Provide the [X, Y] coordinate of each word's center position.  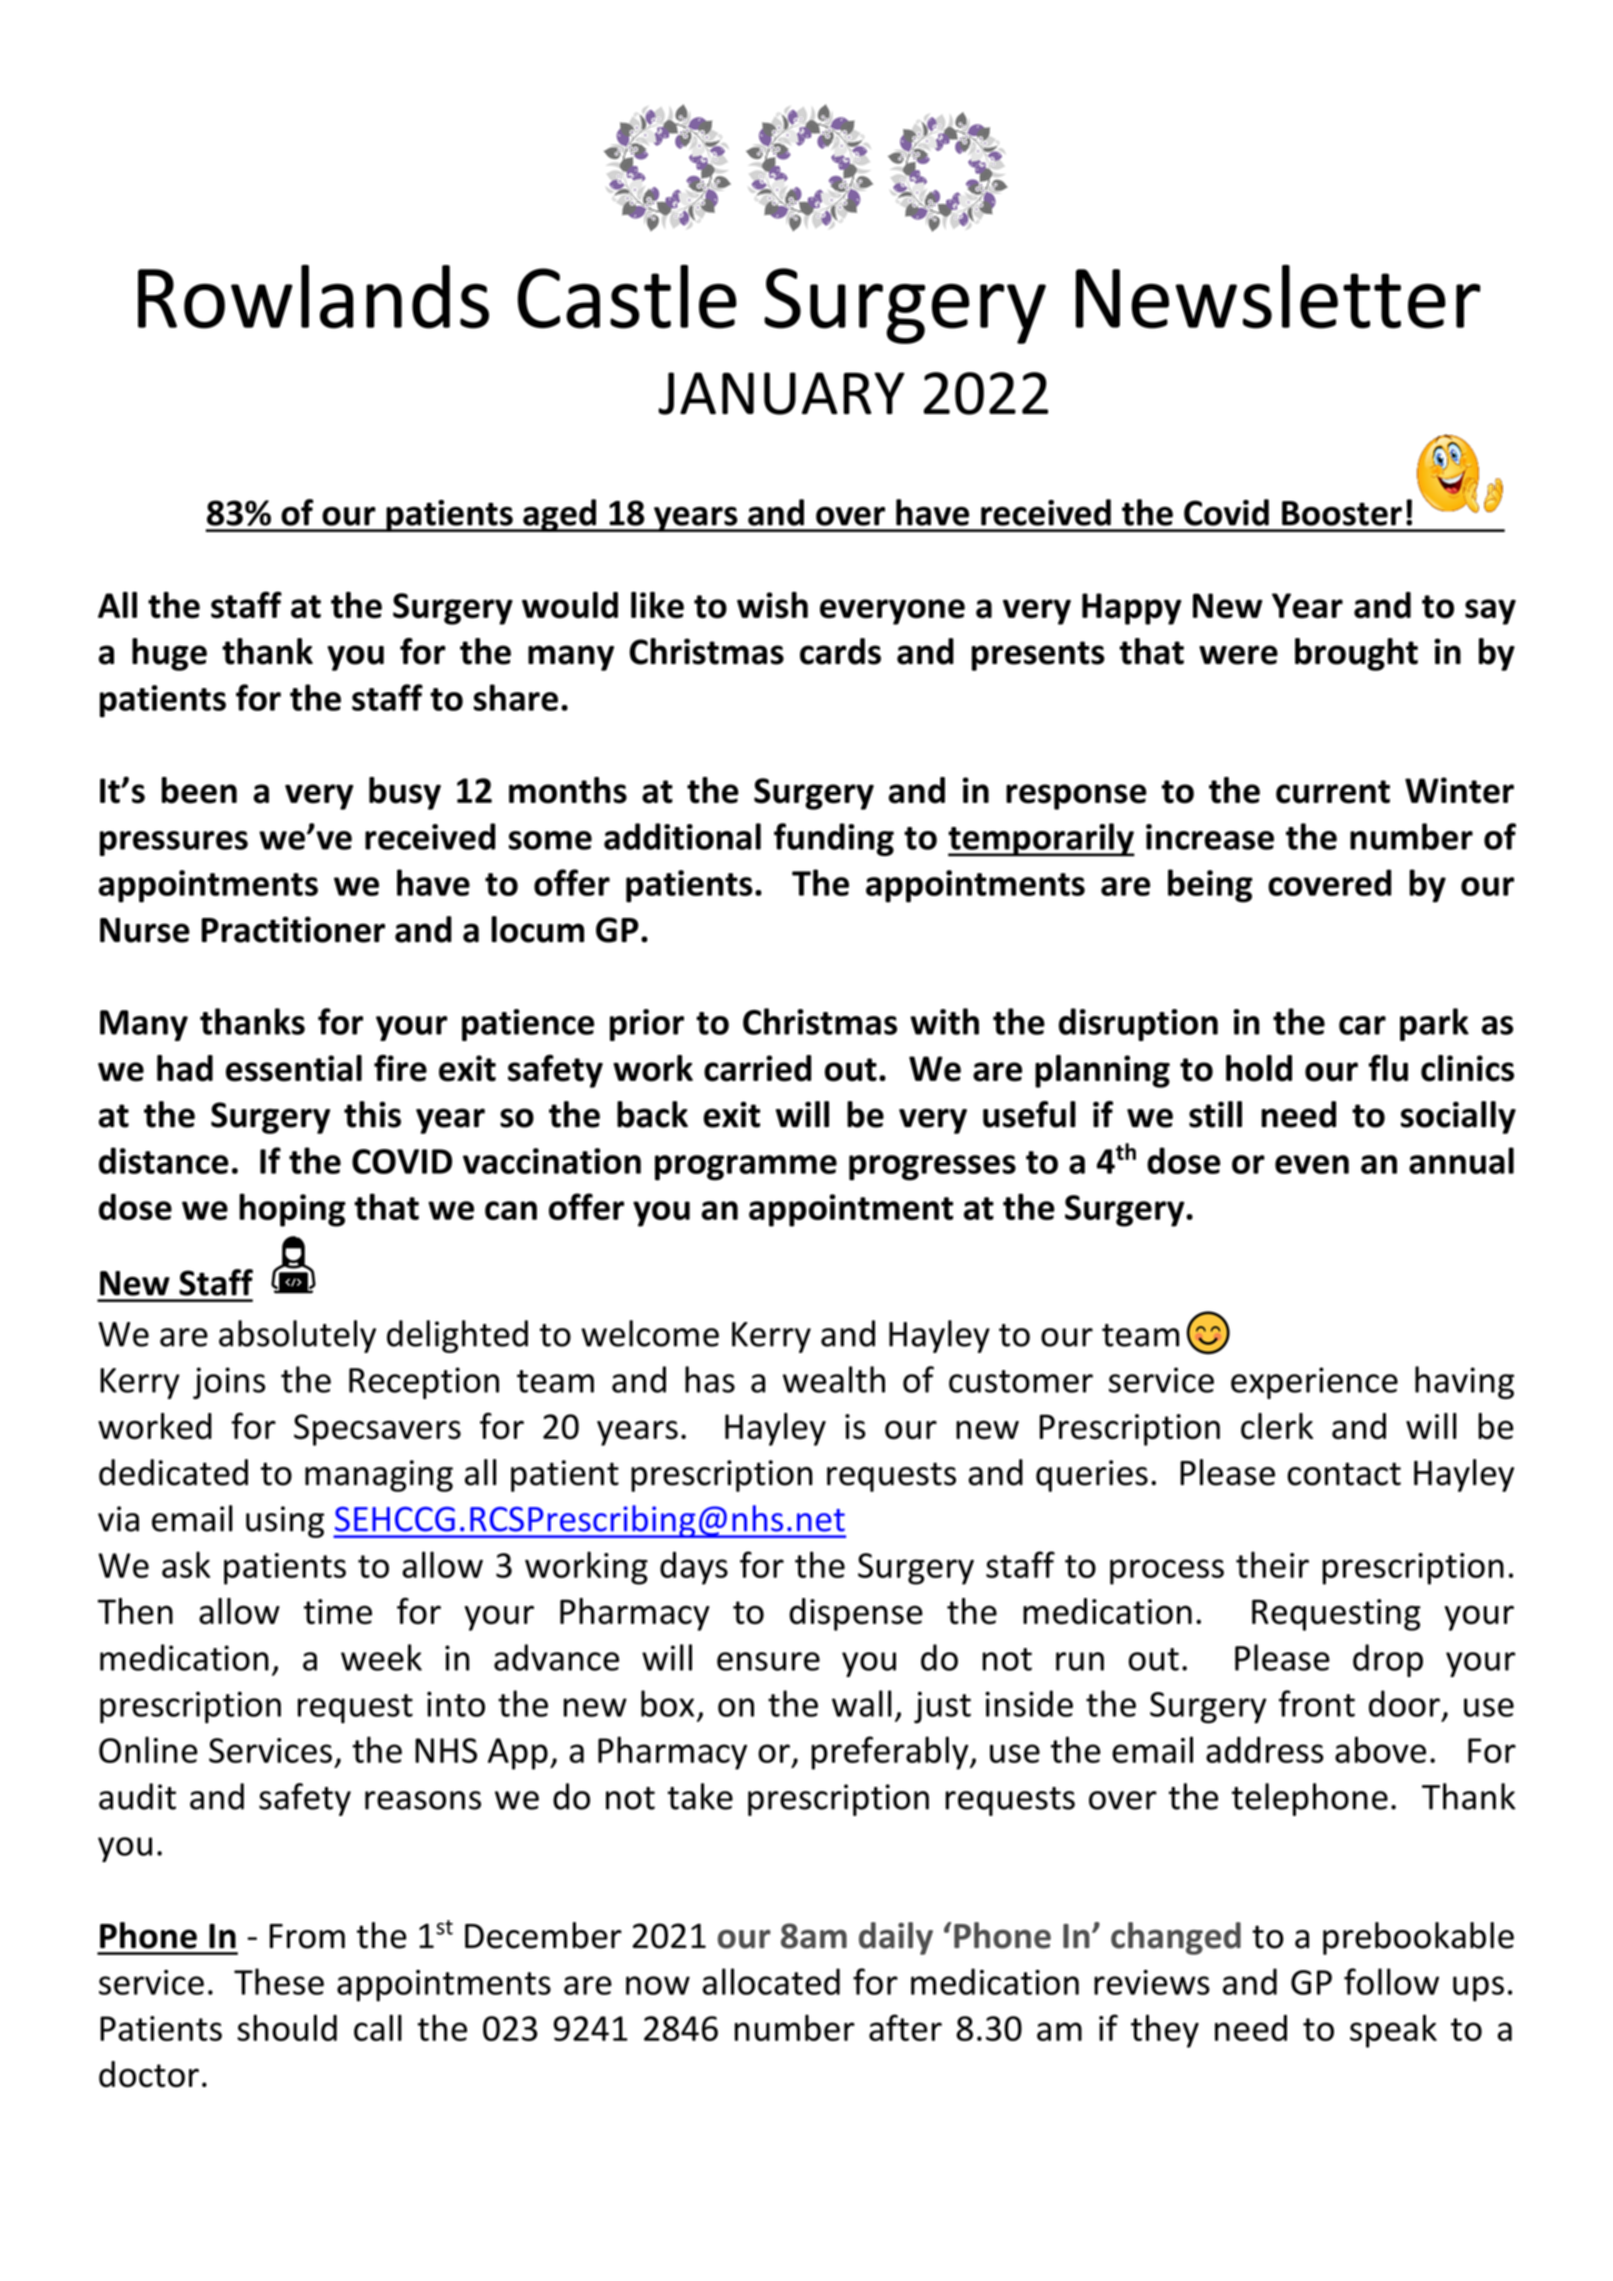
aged [559, 515]
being [1210, 886]
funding [834, 839]
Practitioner [293, 929]
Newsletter [1278, 297]
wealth [834, 1379]
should [287, 2027]
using [285, 1522]
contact [1344, 1474]
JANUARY [781, 393]
